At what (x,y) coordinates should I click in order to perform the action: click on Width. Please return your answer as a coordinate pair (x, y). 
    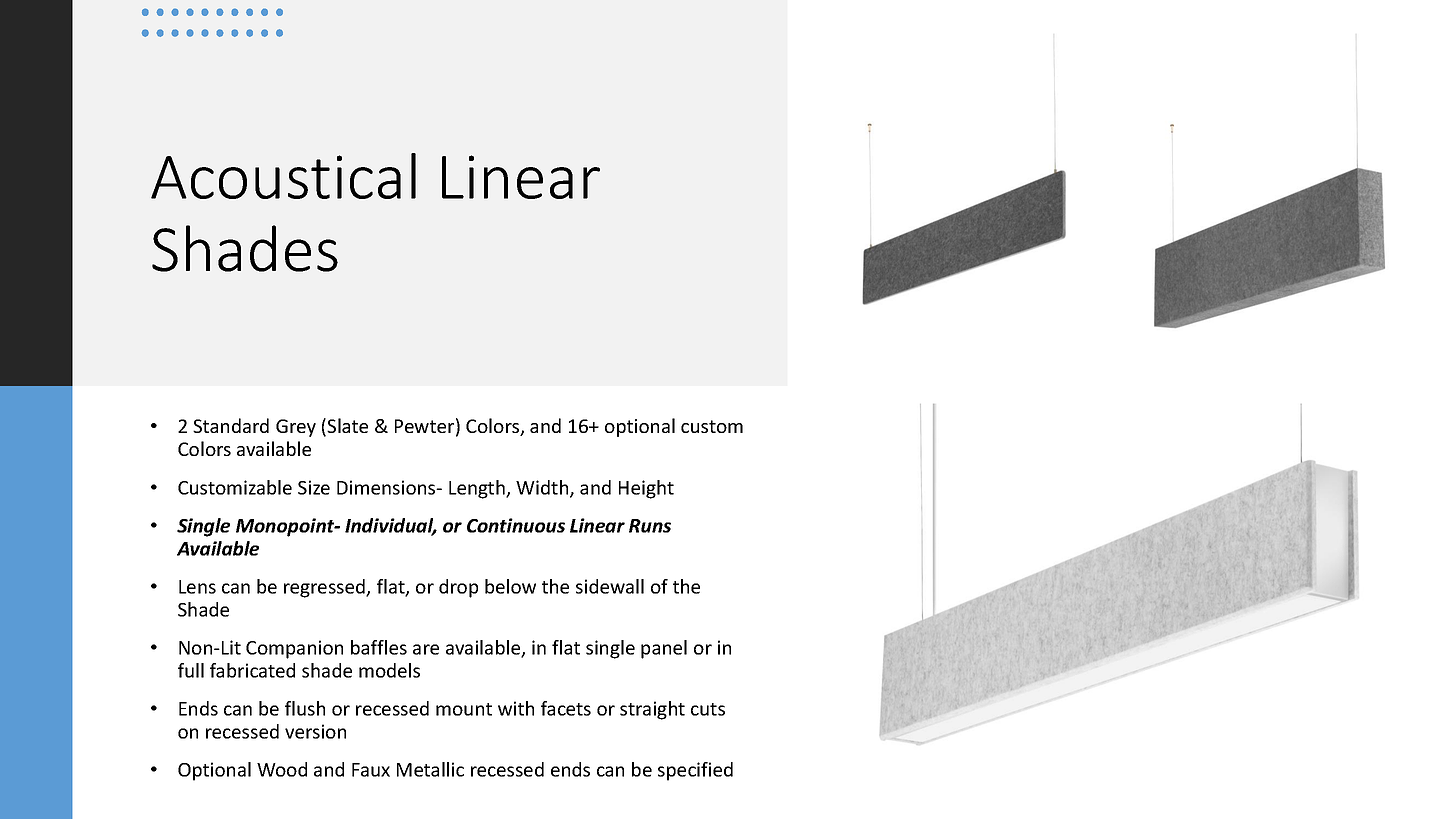
    Looking at the image, I should click on (543, 488).
